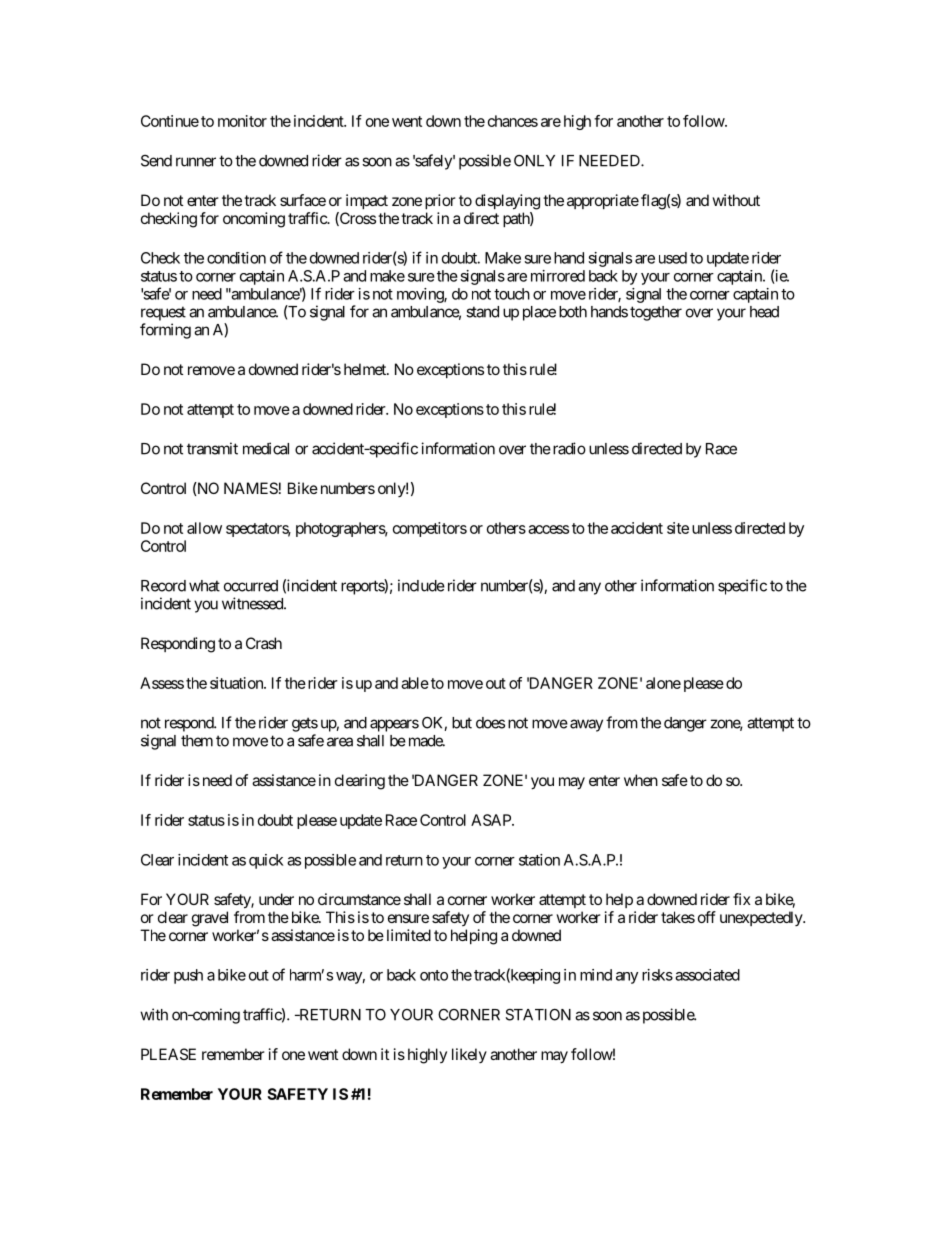 The image size is (952, 1233). What do you see at coordinates (568, 448) in the screenshot?
I see `radio` at bounding box center [568, 448].
